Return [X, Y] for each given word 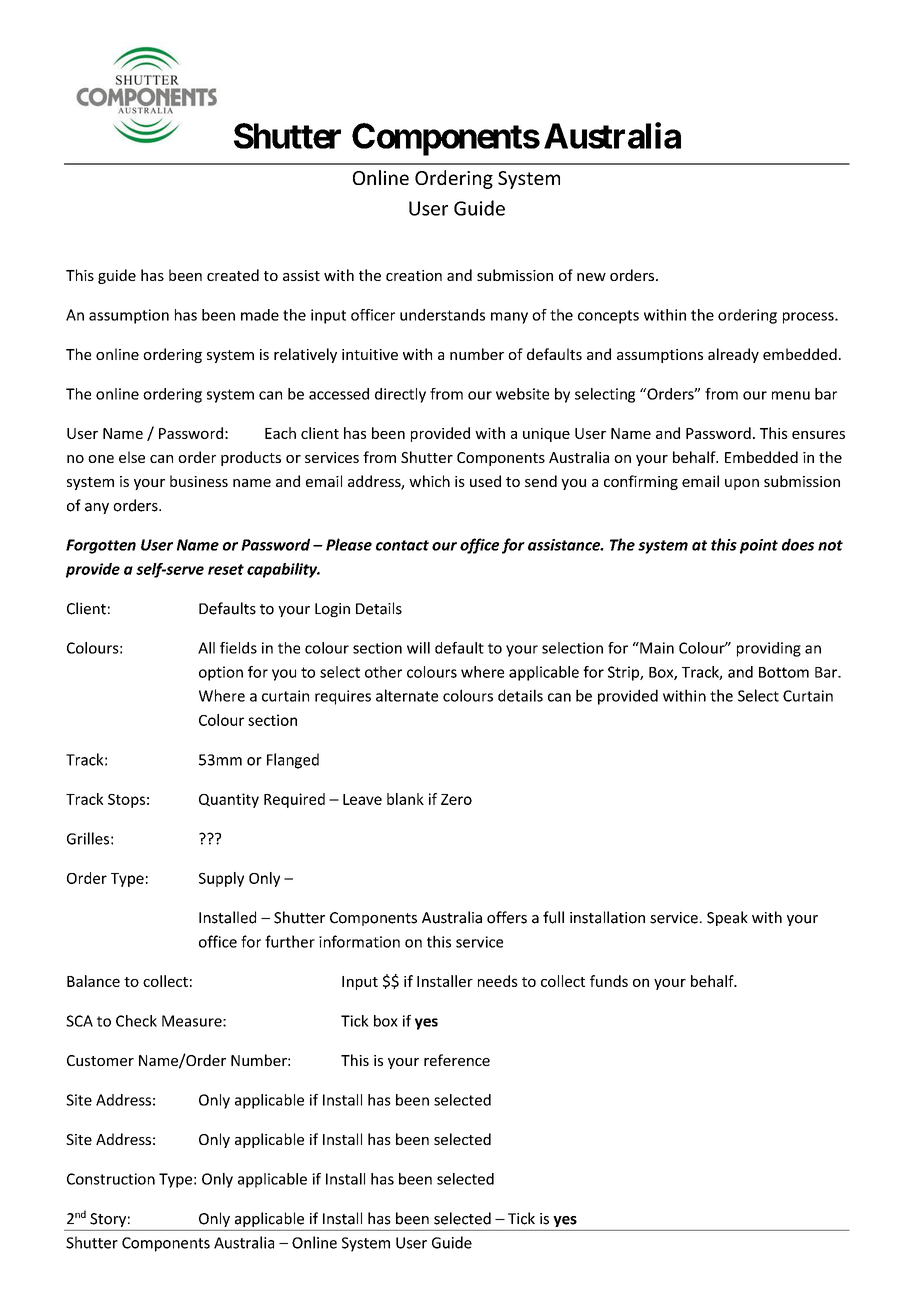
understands [442, 315]
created [233, 275]
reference [457, 1060]
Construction [111, 1179]
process [809, 318]
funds [609, 981]
